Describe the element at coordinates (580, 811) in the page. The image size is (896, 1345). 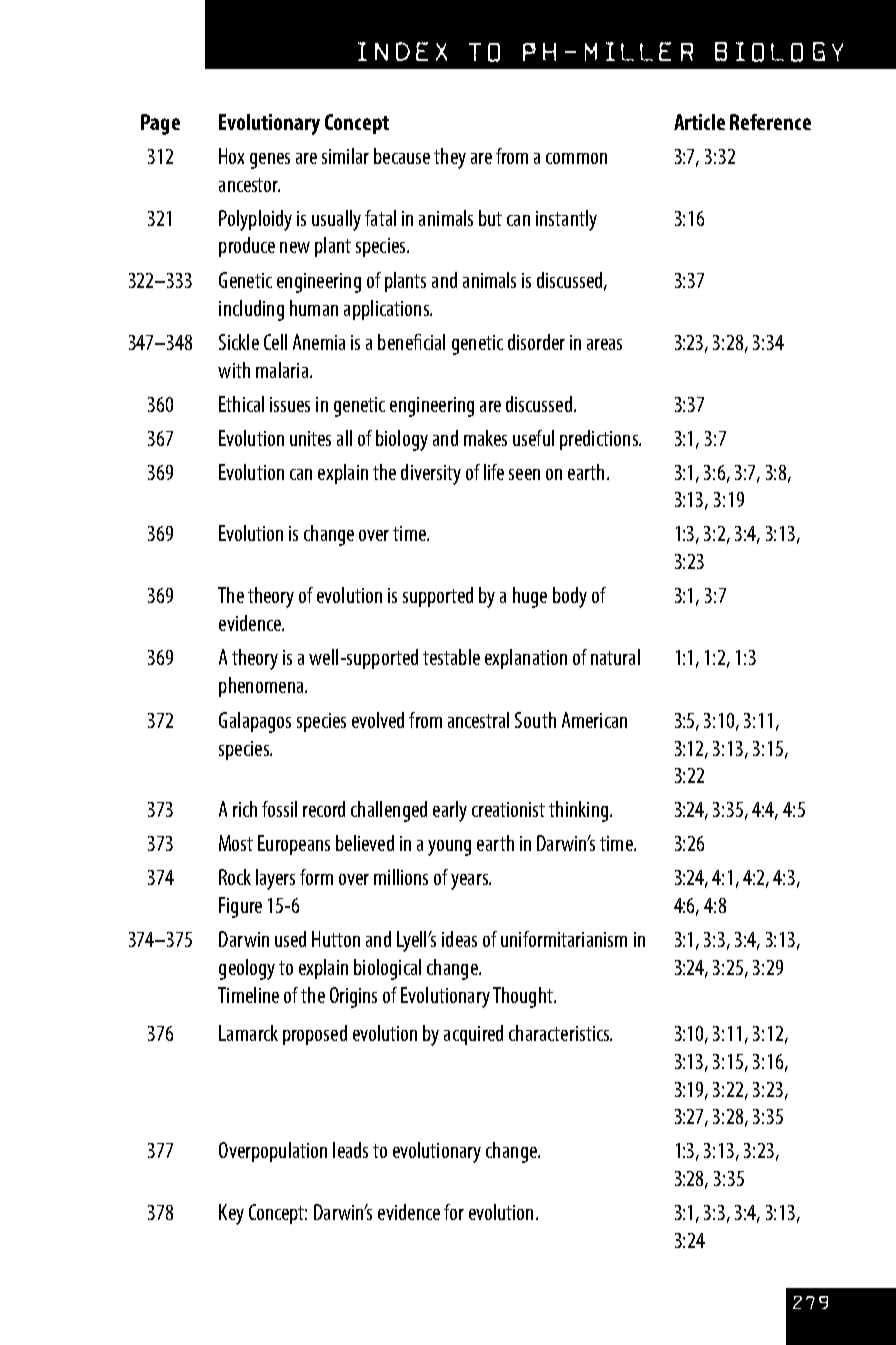
I see `thinking` at that location.
